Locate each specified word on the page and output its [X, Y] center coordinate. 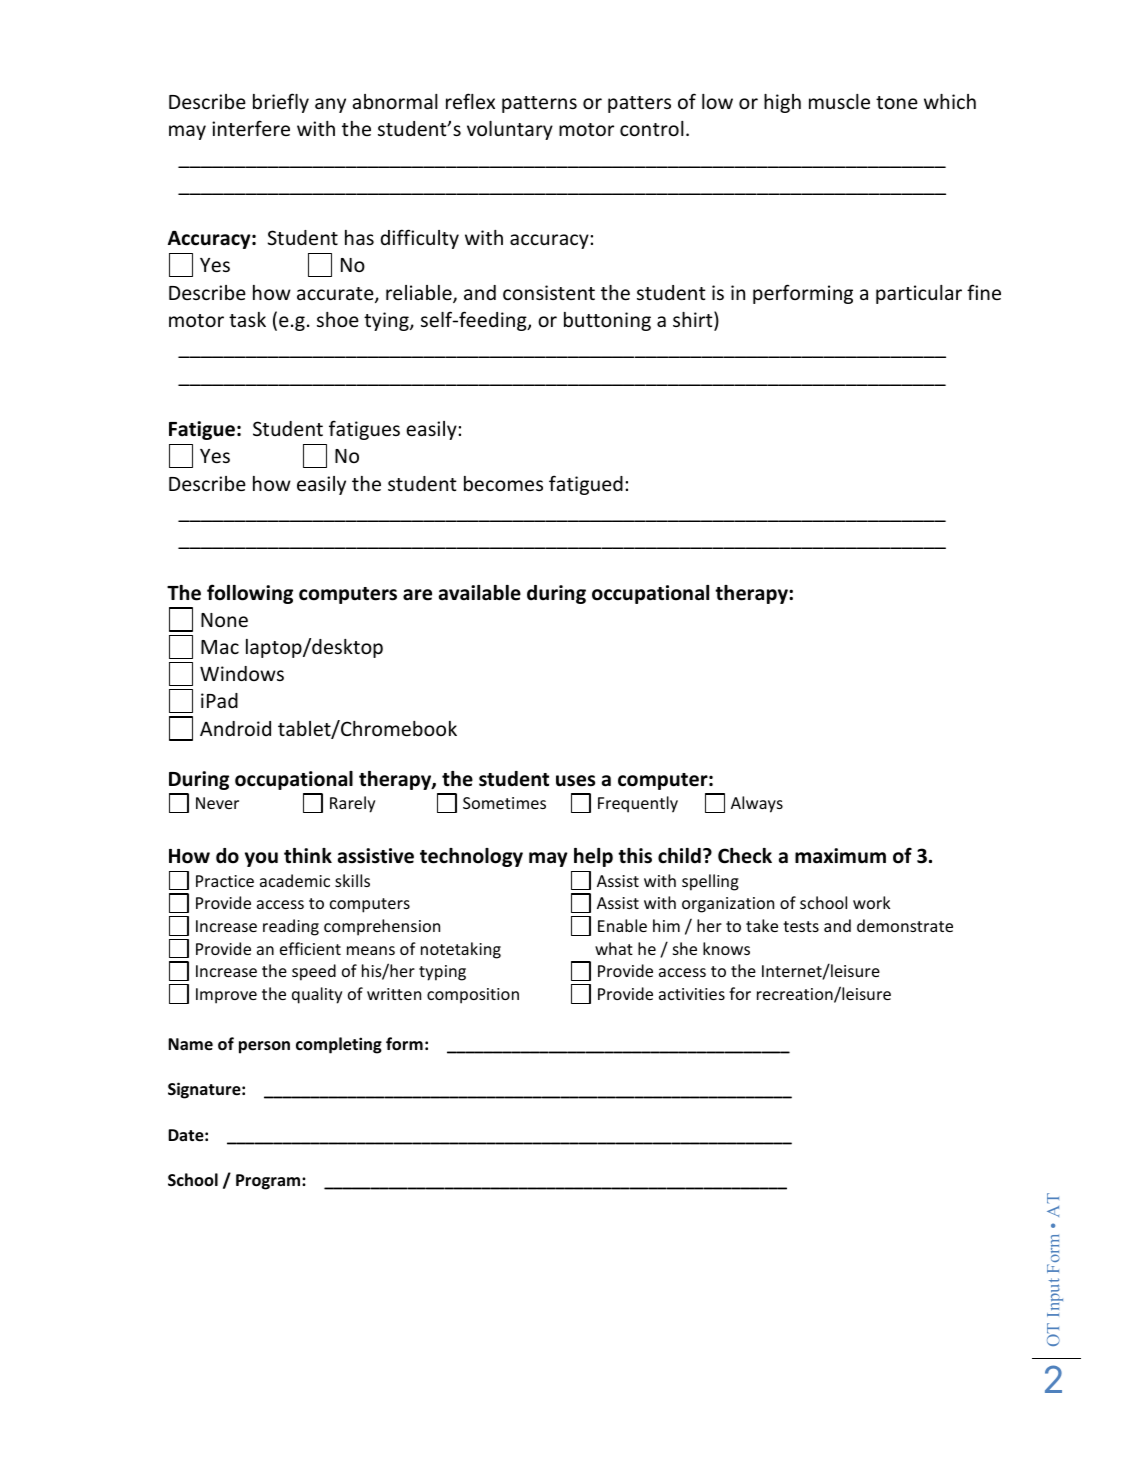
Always [757, 804]
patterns [539, 104]
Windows [242, 673]
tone [897, 102]
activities [692, 994]
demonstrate [905, 925]
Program [269, 1182]
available [480, 593]
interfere [251, 128]
